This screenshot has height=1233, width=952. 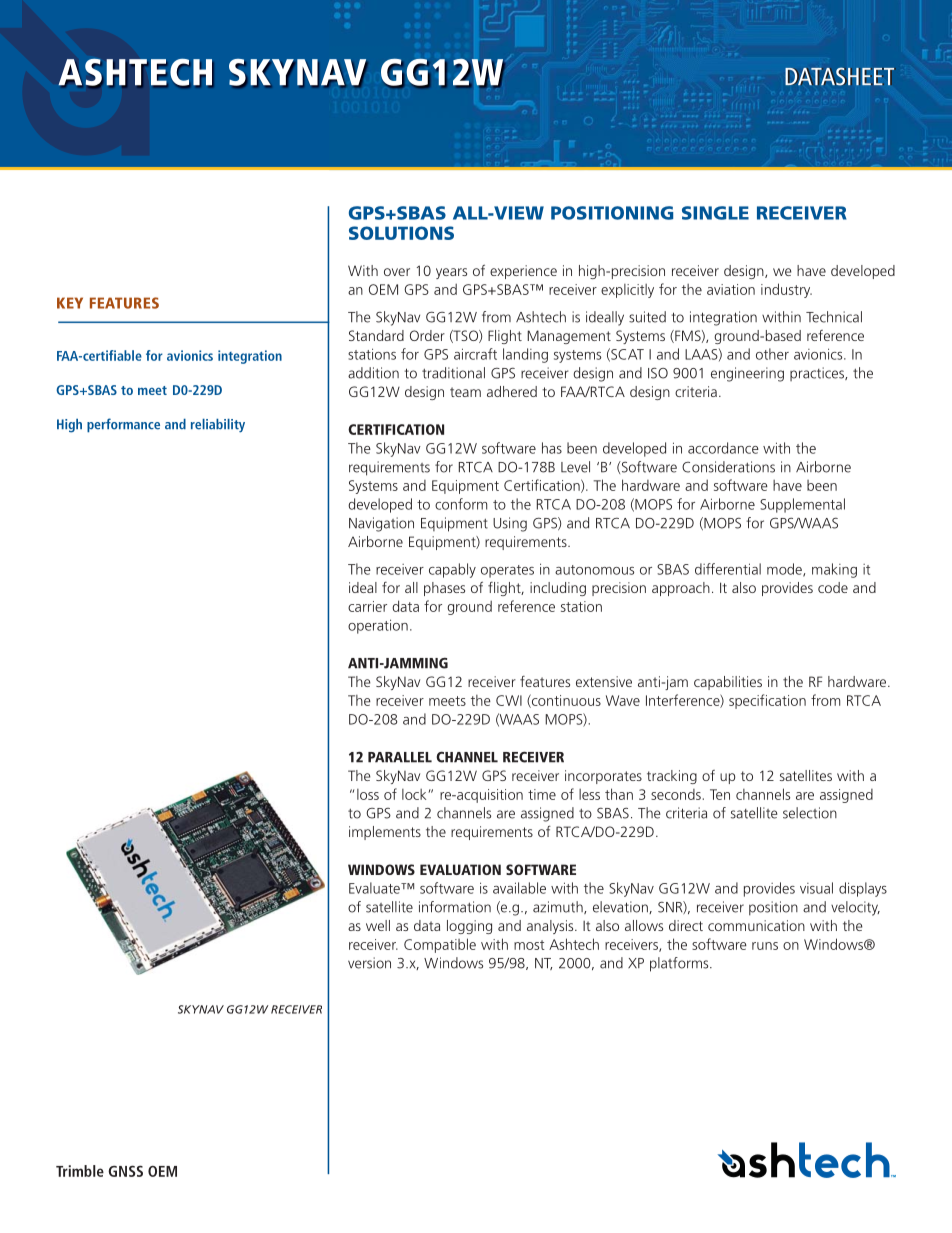 What do you see at coordinates (451, 273) in the screenshot?
I see `years` at bounding box center [451, 273].
